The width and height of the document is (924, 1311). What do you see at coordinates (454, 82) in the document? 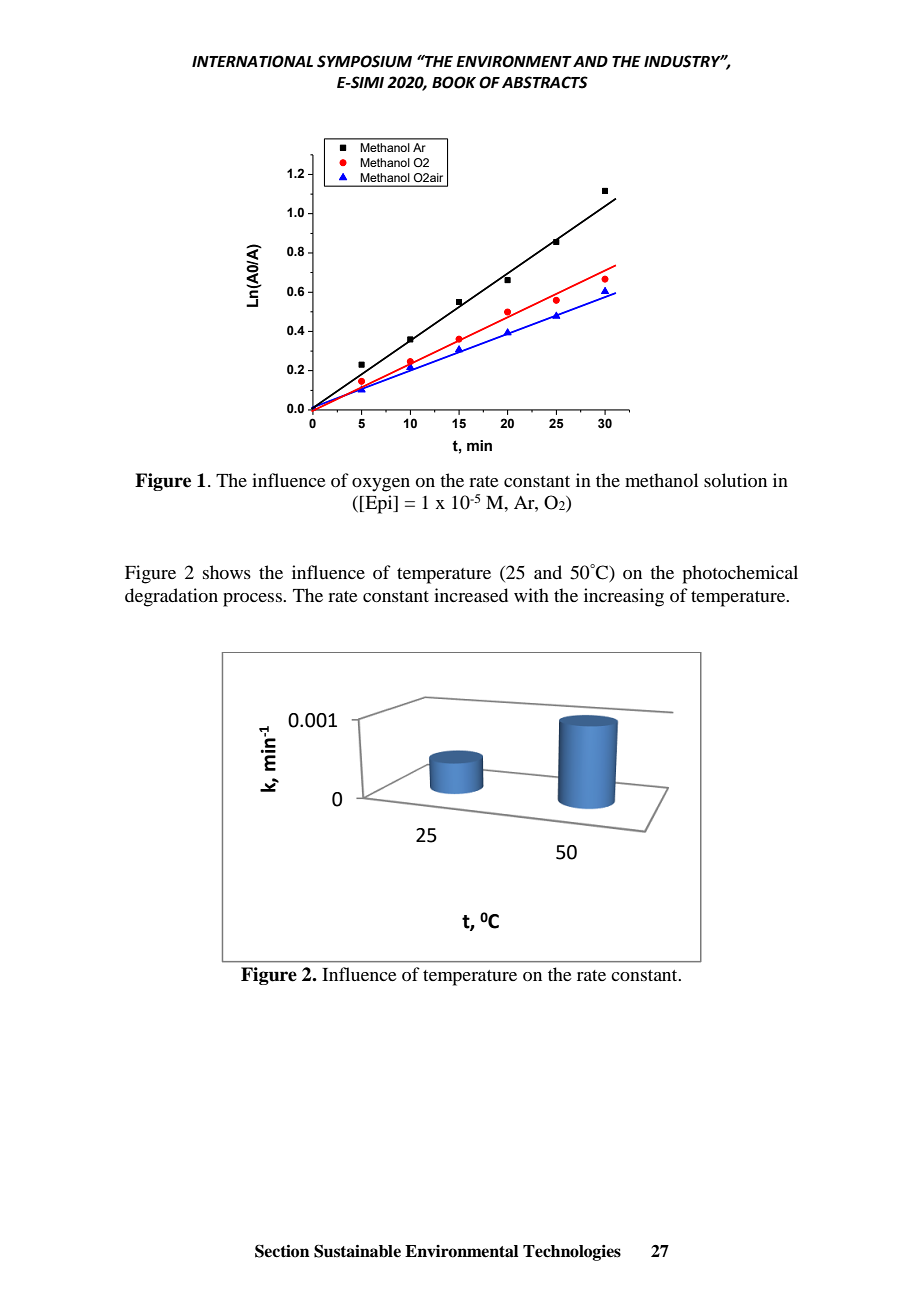
I see `BOOK` at bounding box center [454, 82].
